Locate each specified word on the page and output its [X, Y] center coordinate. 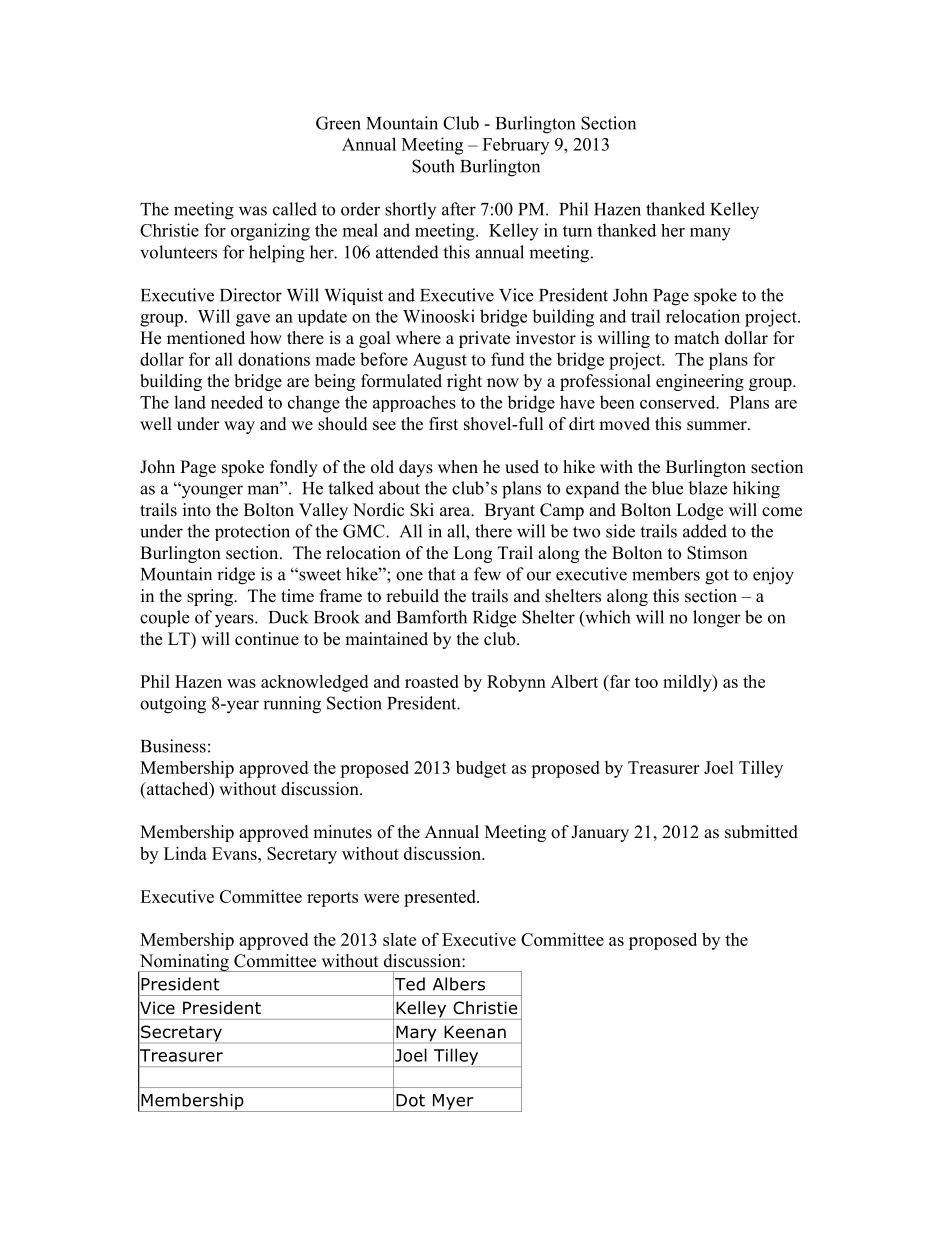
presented [441, 898]
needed [237, 402]
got [717, 577]
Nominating [184, 963]
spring [211, 597]
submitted [761, 832]
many [710, 234]
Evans [235, 853]
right [464, 382]
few [487, 574]
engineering [700, 382]
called [295, 209]
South [433, 166]
